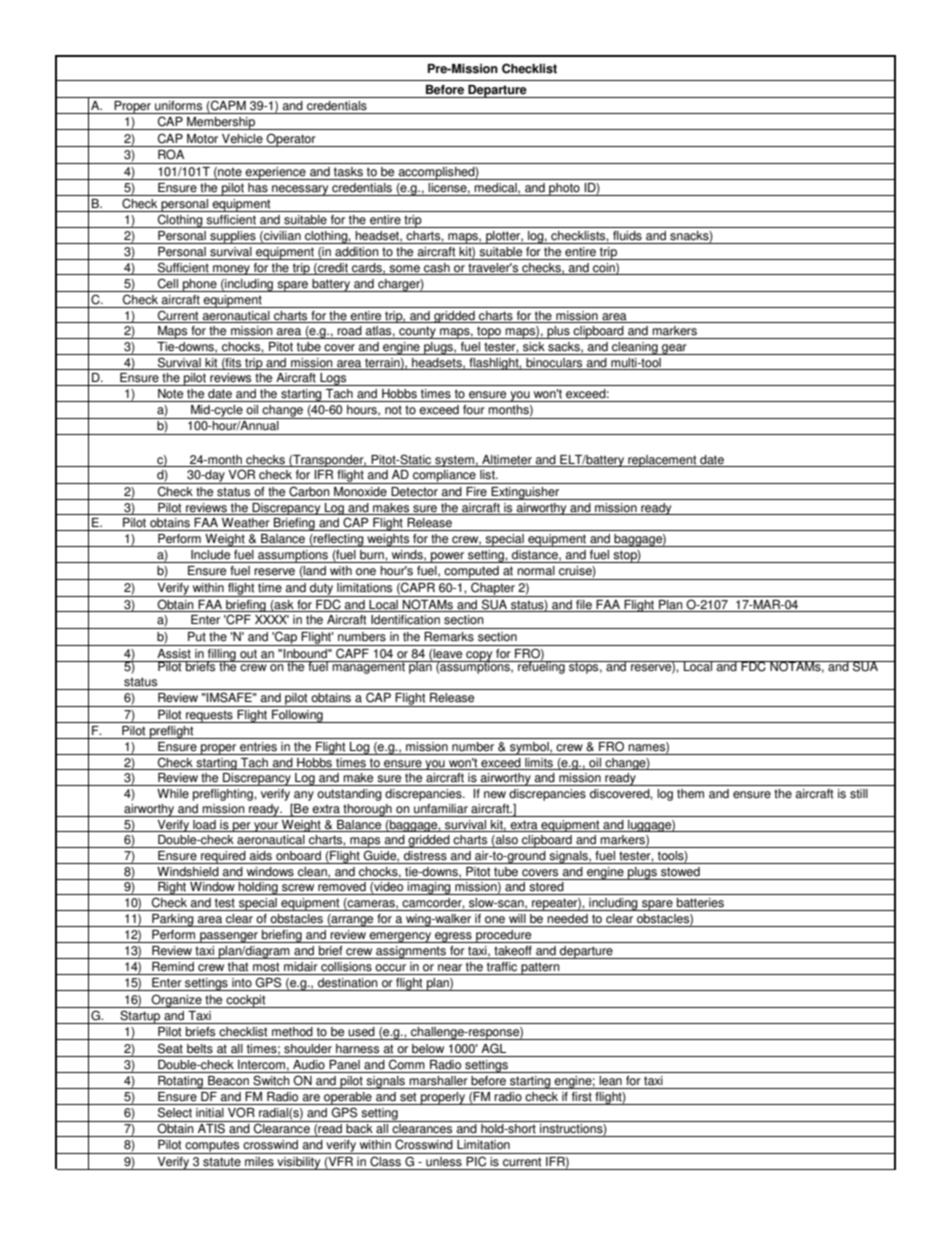 The width and height of the screenshot is (952, 1233). Describe the element at coordinates (223, 857) in the screenshot. I see `required` at that location.
